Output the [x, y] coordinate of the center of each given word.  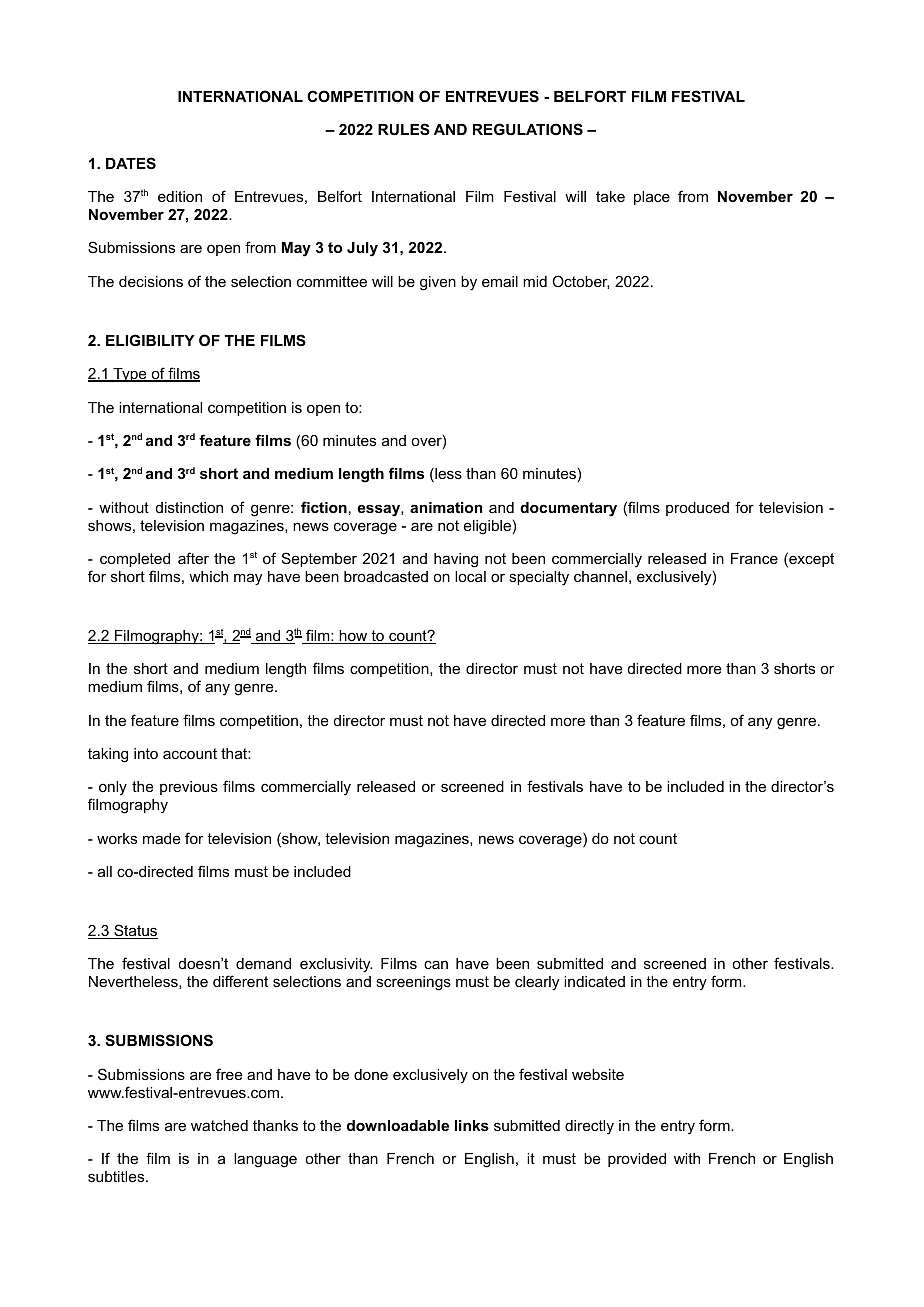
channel [600, 576]
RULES [404, 129]
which [208, 576]
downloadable [398, 1125]
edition [180, 196]
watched [219, 1125]
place [652, 198]
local [470, 576]
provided [637, 1160]
